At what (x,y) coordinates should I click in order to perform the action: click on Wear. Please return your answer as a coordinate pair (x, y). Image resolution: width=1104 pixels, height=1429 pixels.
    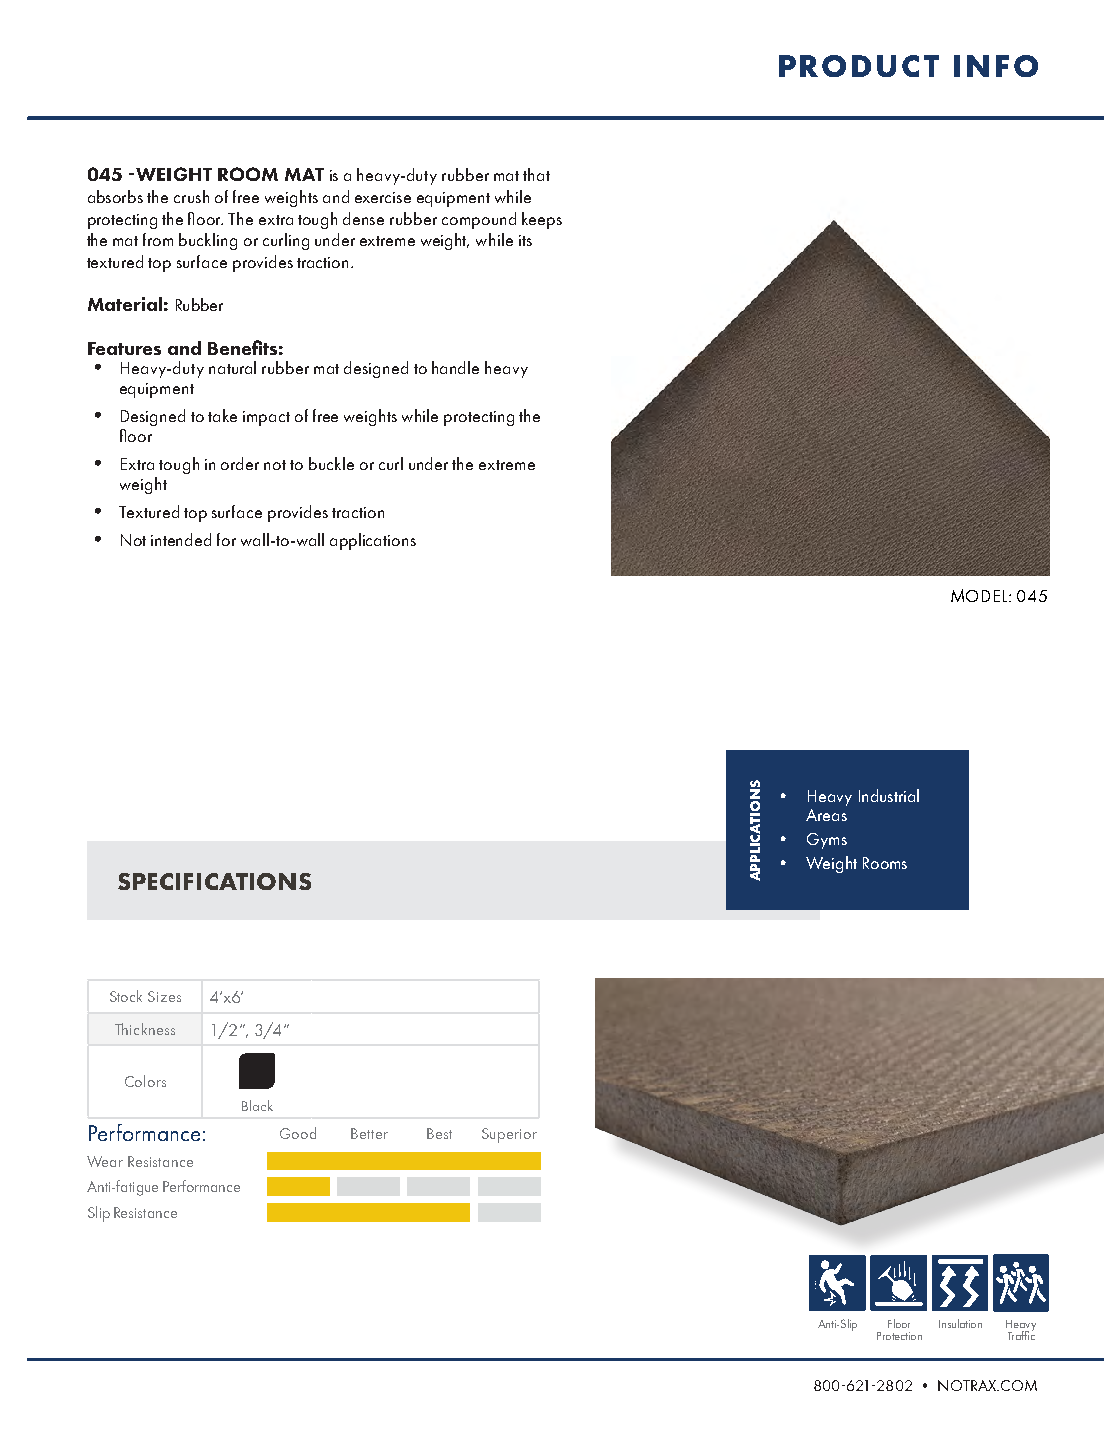
    Looking at the image, I should click on (105, 1161).
